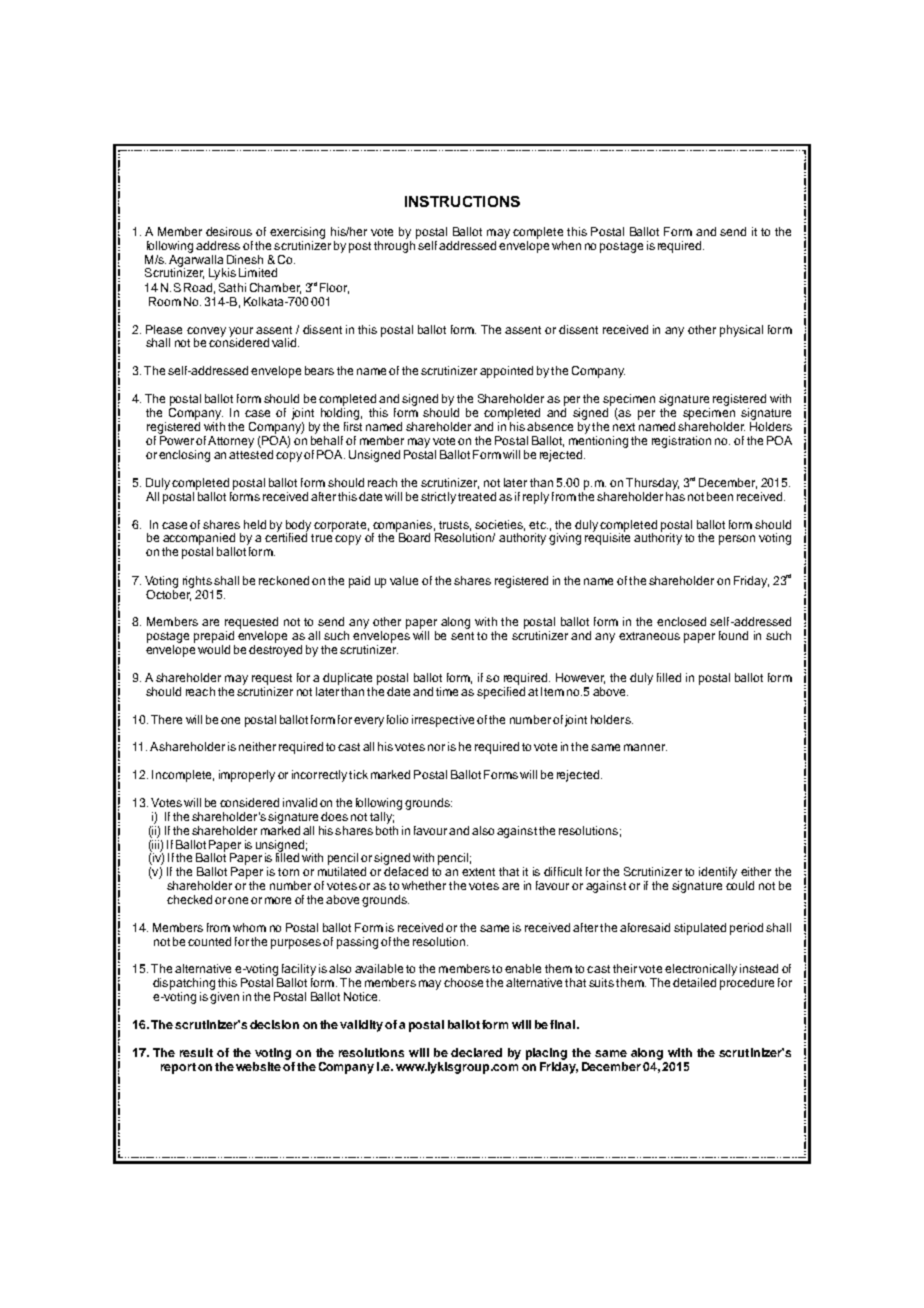 This page has height=1308, width=924. I want to click on INSTRUCTIONS, so click(462, 201).
